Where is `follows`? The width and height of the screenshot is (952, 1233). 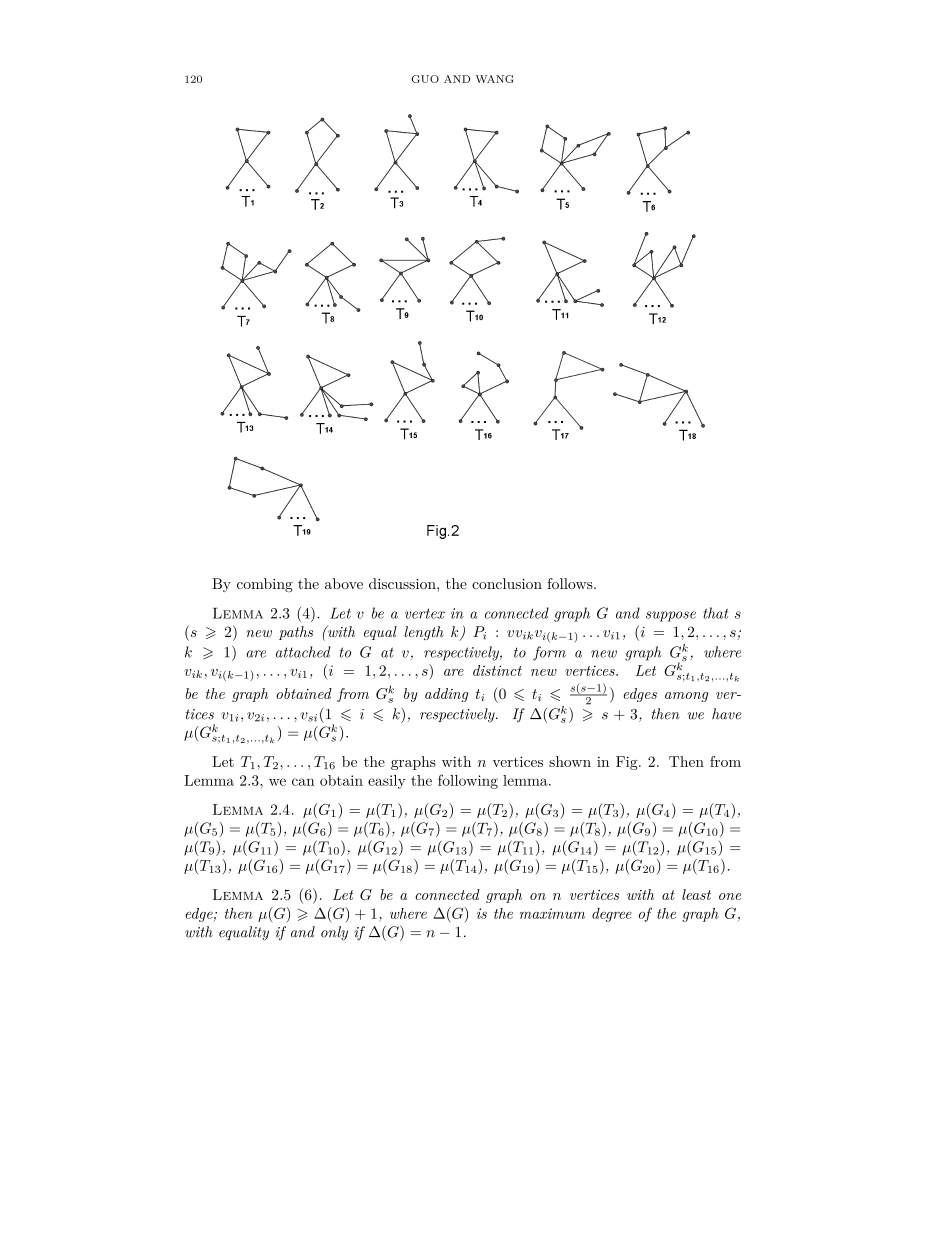 follows is located at coordinates (571, 583).
